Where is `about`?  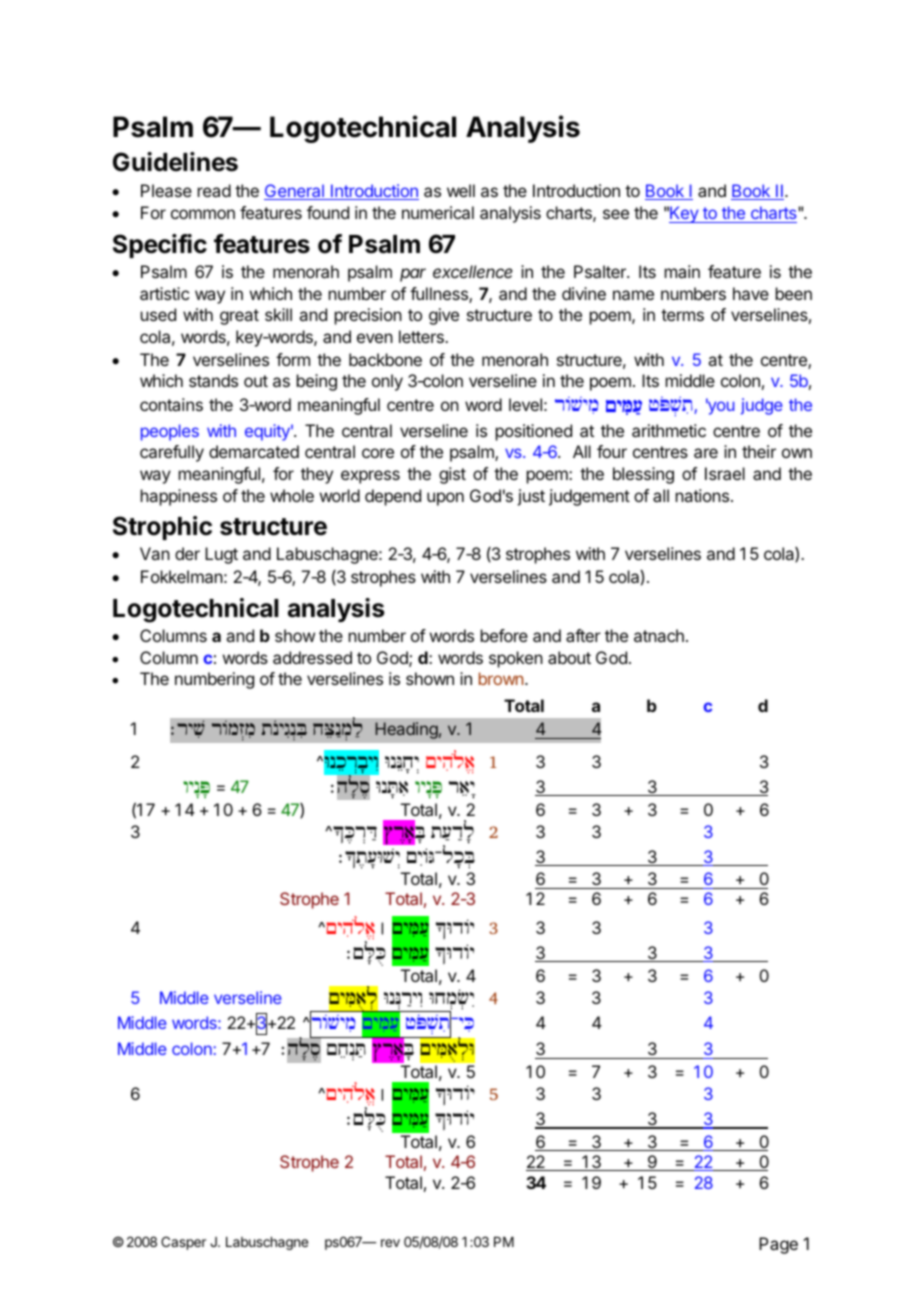
about is located at coordinates (569, 657).
